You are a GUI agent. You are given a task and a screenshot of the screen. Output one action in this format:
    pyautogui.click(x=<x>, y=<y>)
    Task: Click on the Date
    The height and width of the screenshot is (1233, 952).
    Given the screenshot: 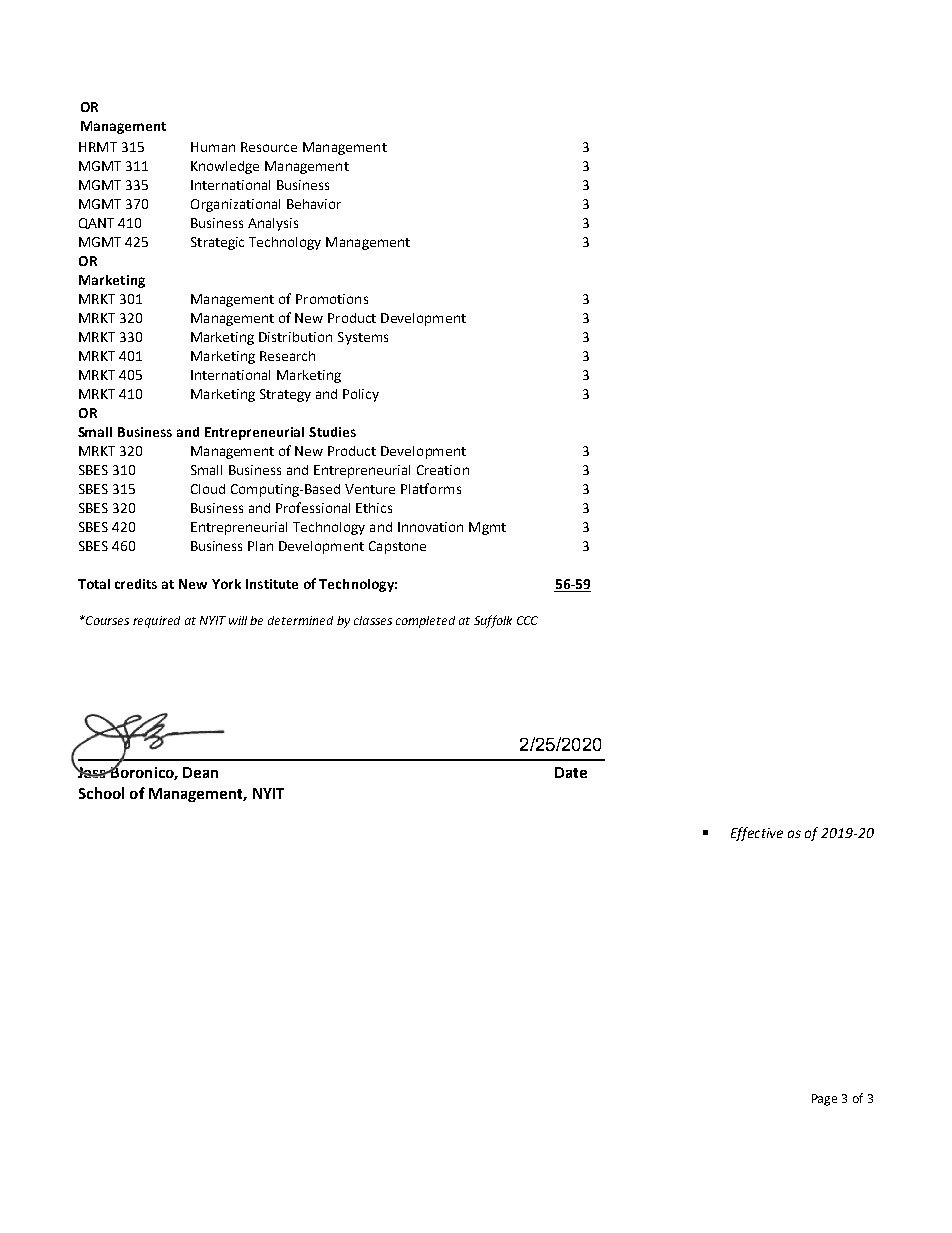 What is the action you would take?
    pyautogui.click(x=571, y=772)
